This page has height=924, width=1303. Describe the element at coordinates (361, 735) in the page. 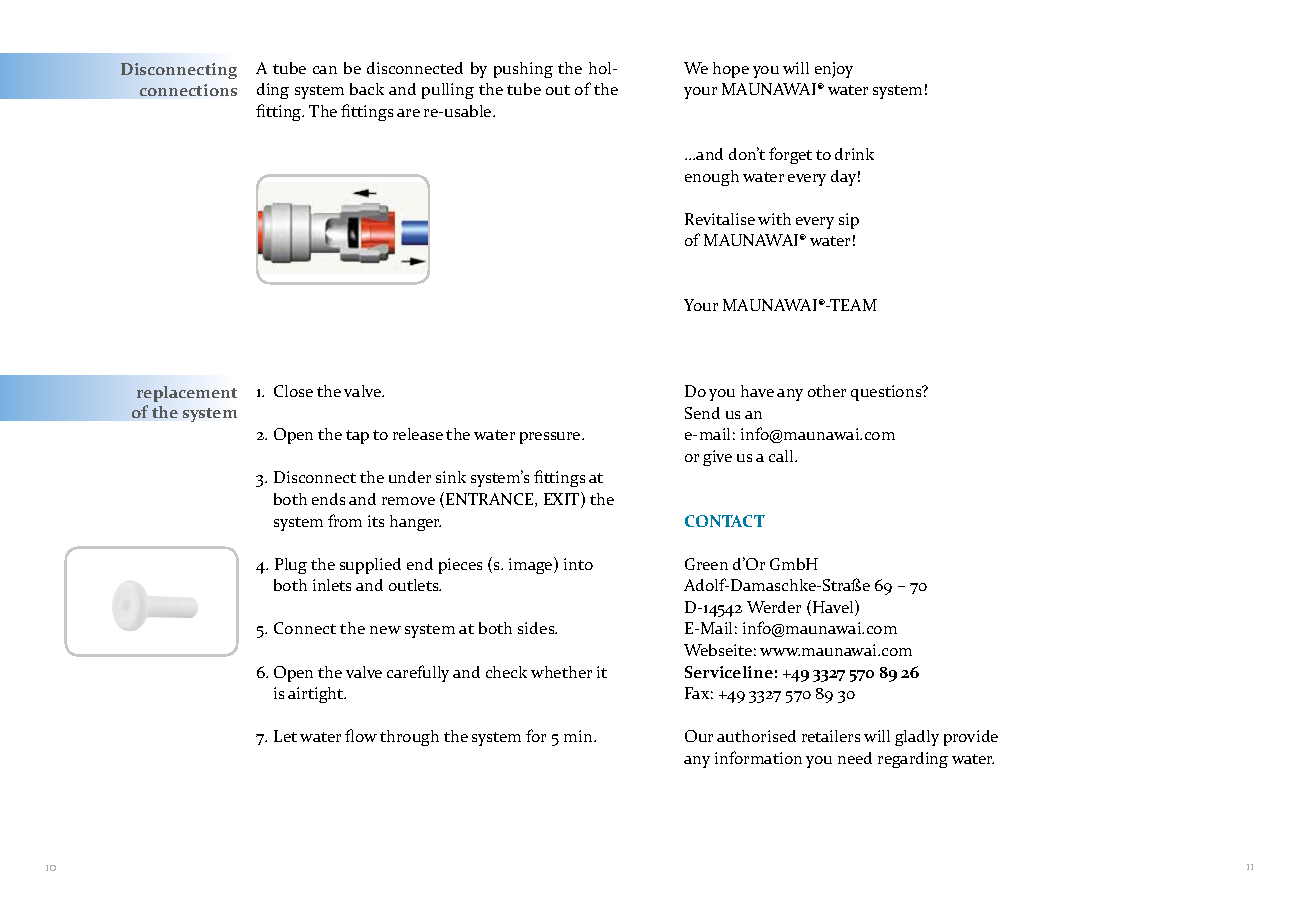

I see `flow` at that location.
